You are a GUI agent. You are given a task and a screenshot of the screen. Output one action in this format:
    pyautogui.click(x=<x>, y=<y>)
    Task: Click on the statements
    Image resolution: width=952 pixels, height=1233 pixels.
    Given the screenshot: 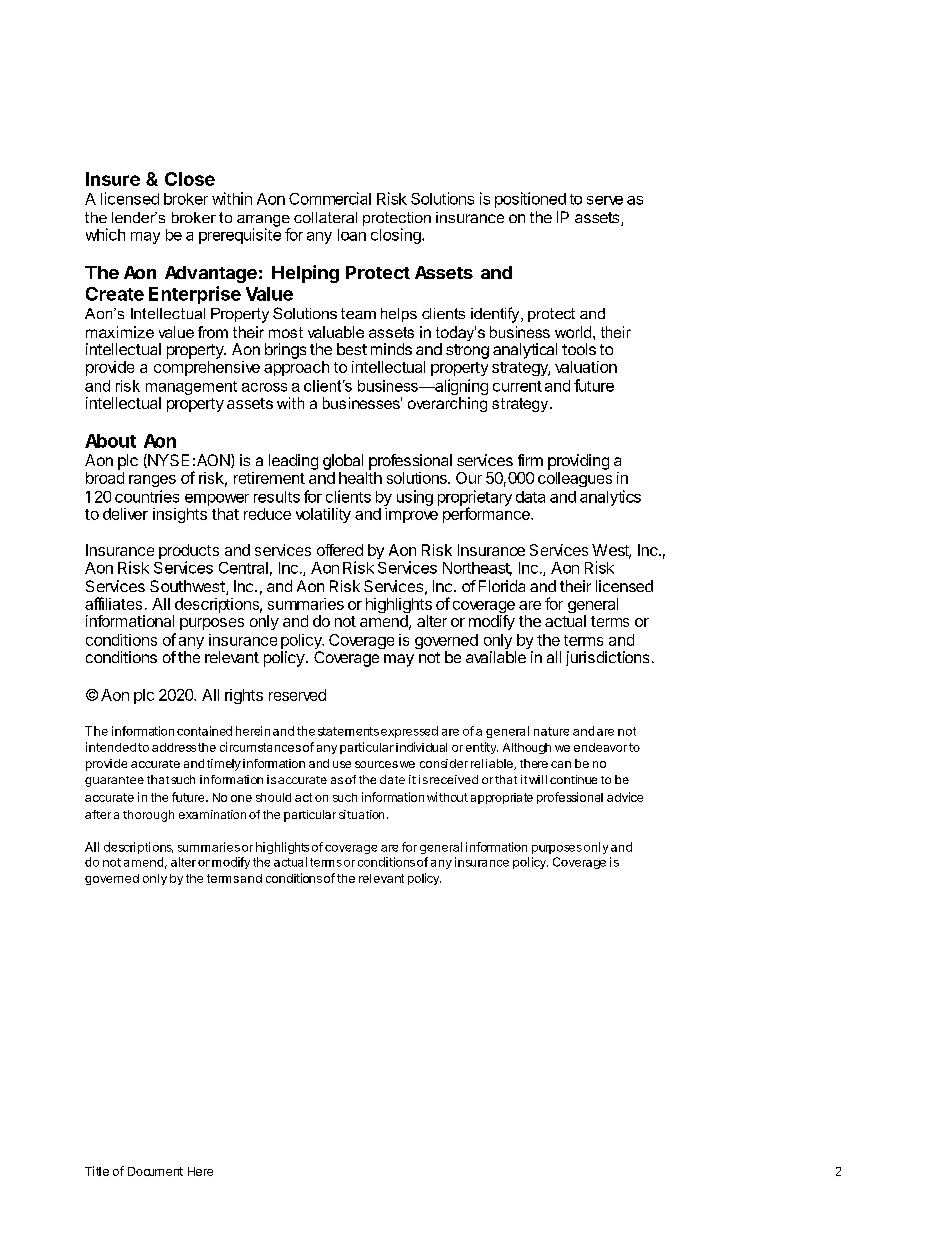 What is the action you would take?
    pyautogui.click(x=348, y=731)
